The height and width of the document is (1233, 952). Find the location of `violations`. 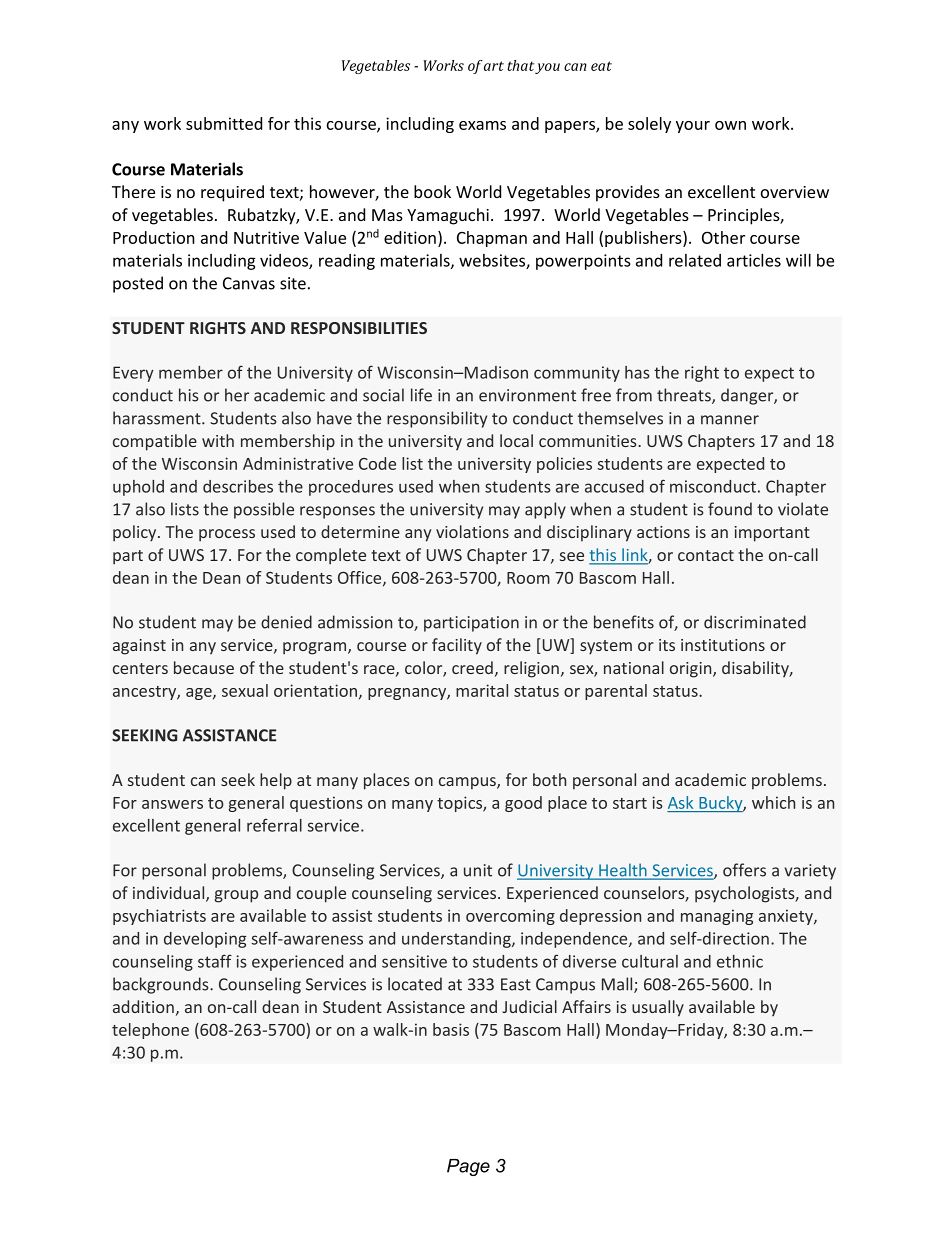

violations is located at coordinates (472, 531).
